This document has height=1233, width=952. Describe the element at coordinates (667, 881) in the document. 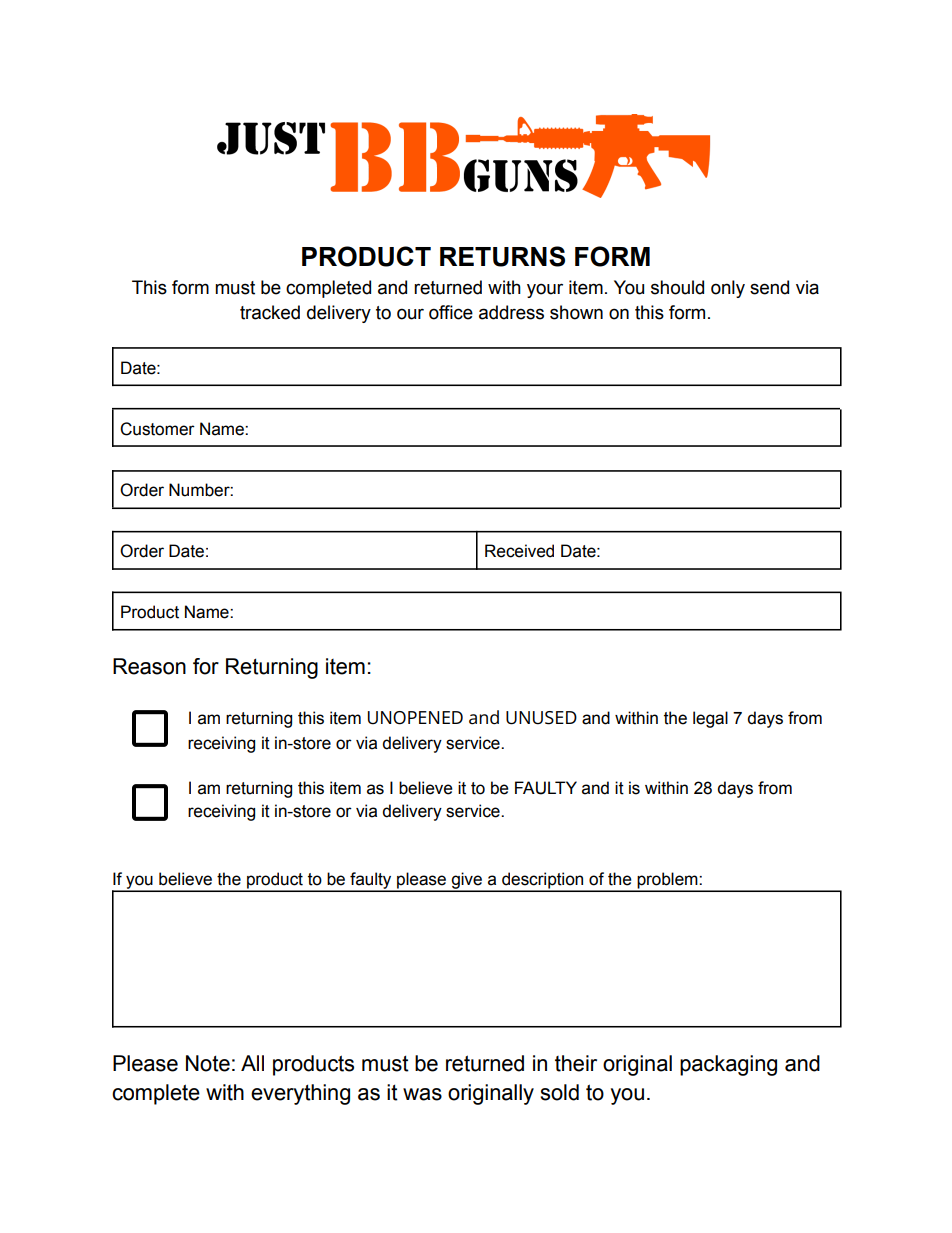

I see `problem` at that location.
